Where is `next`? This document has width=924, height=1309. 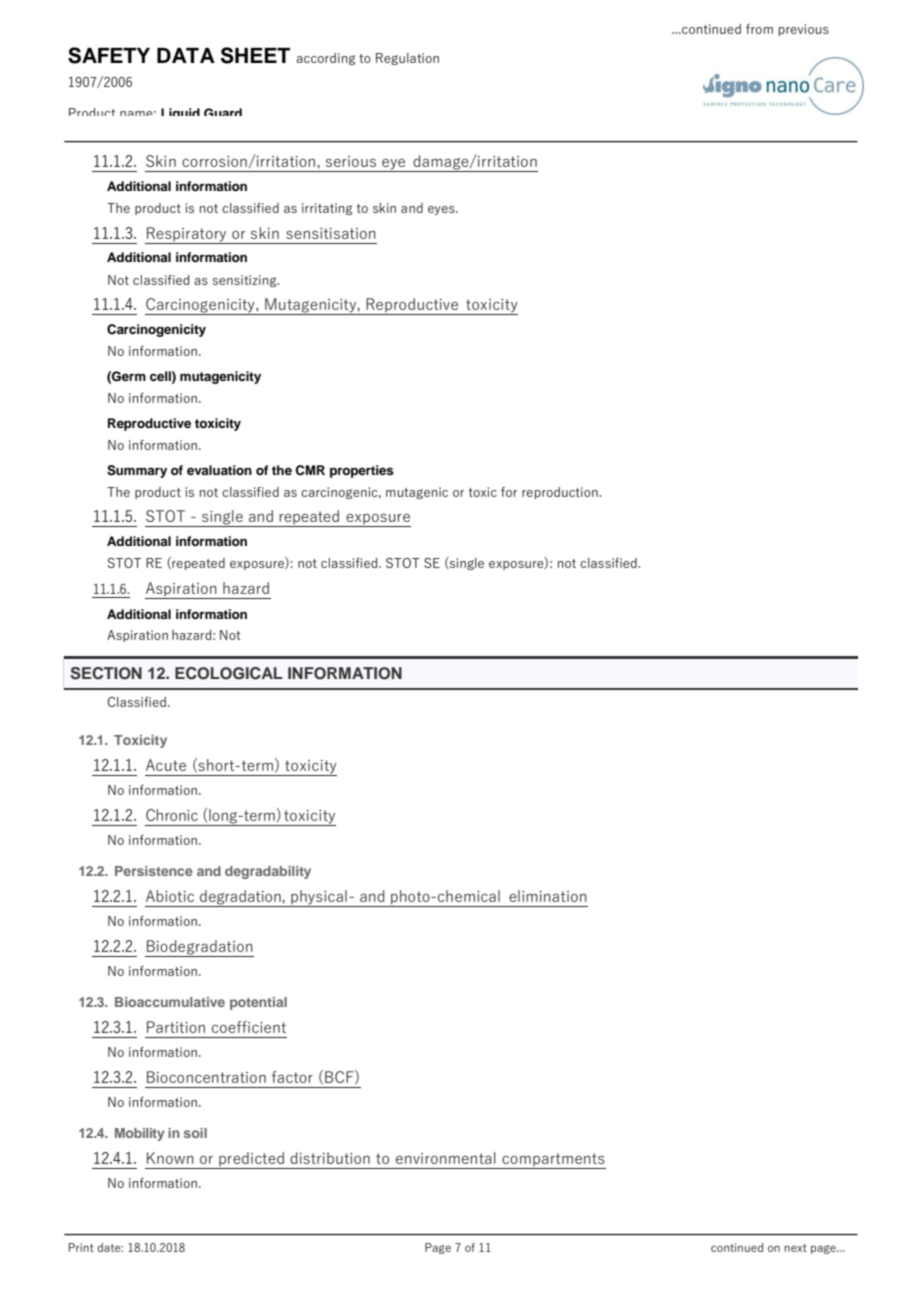
next is located at coordinates (795, 1248).
